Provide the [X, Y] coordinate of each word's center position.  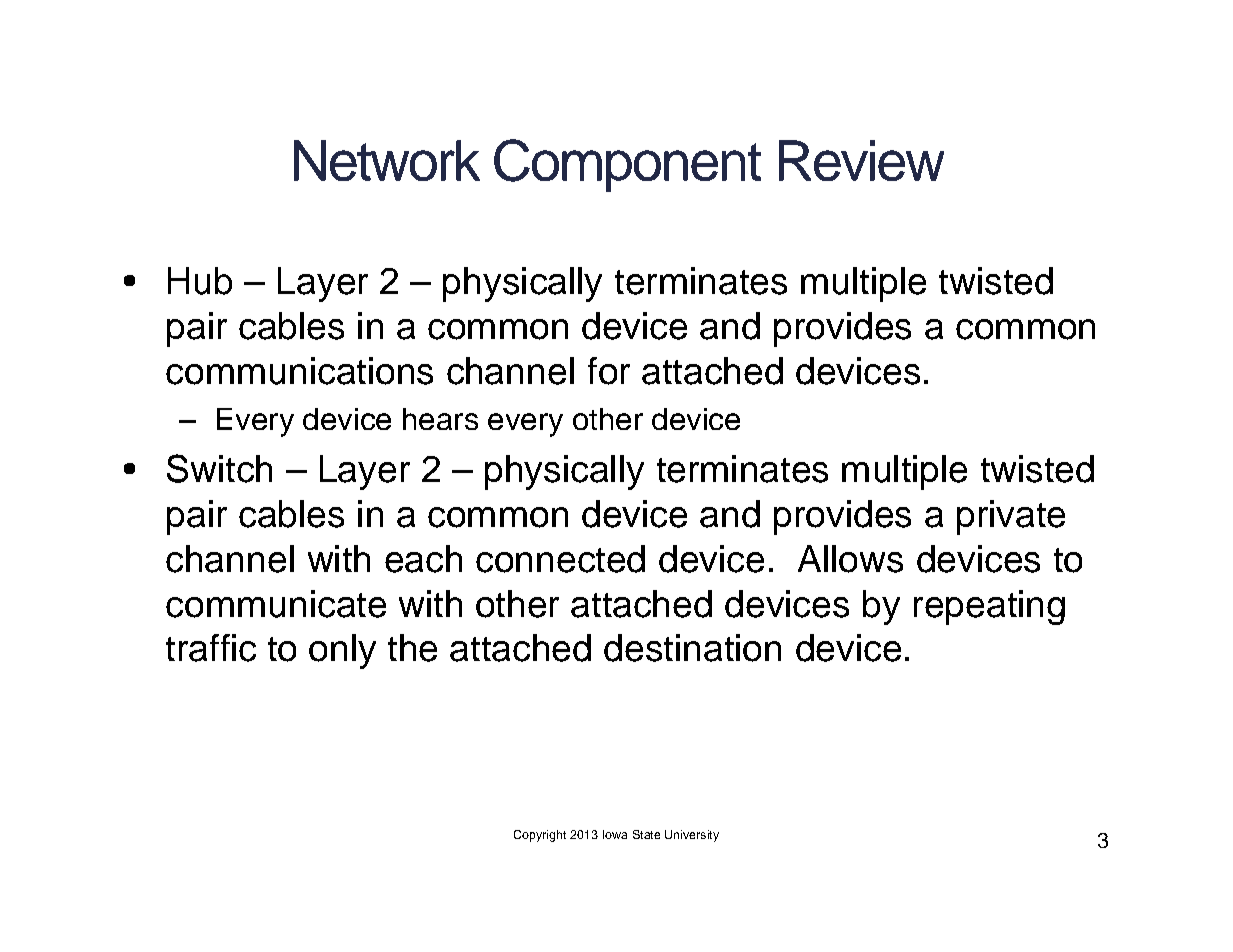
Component [627, 165]
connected [560, 559]
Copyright [540, 836]
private [1011, 517]
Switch [219, 468]
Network [387, 160]
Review [861, 160]
